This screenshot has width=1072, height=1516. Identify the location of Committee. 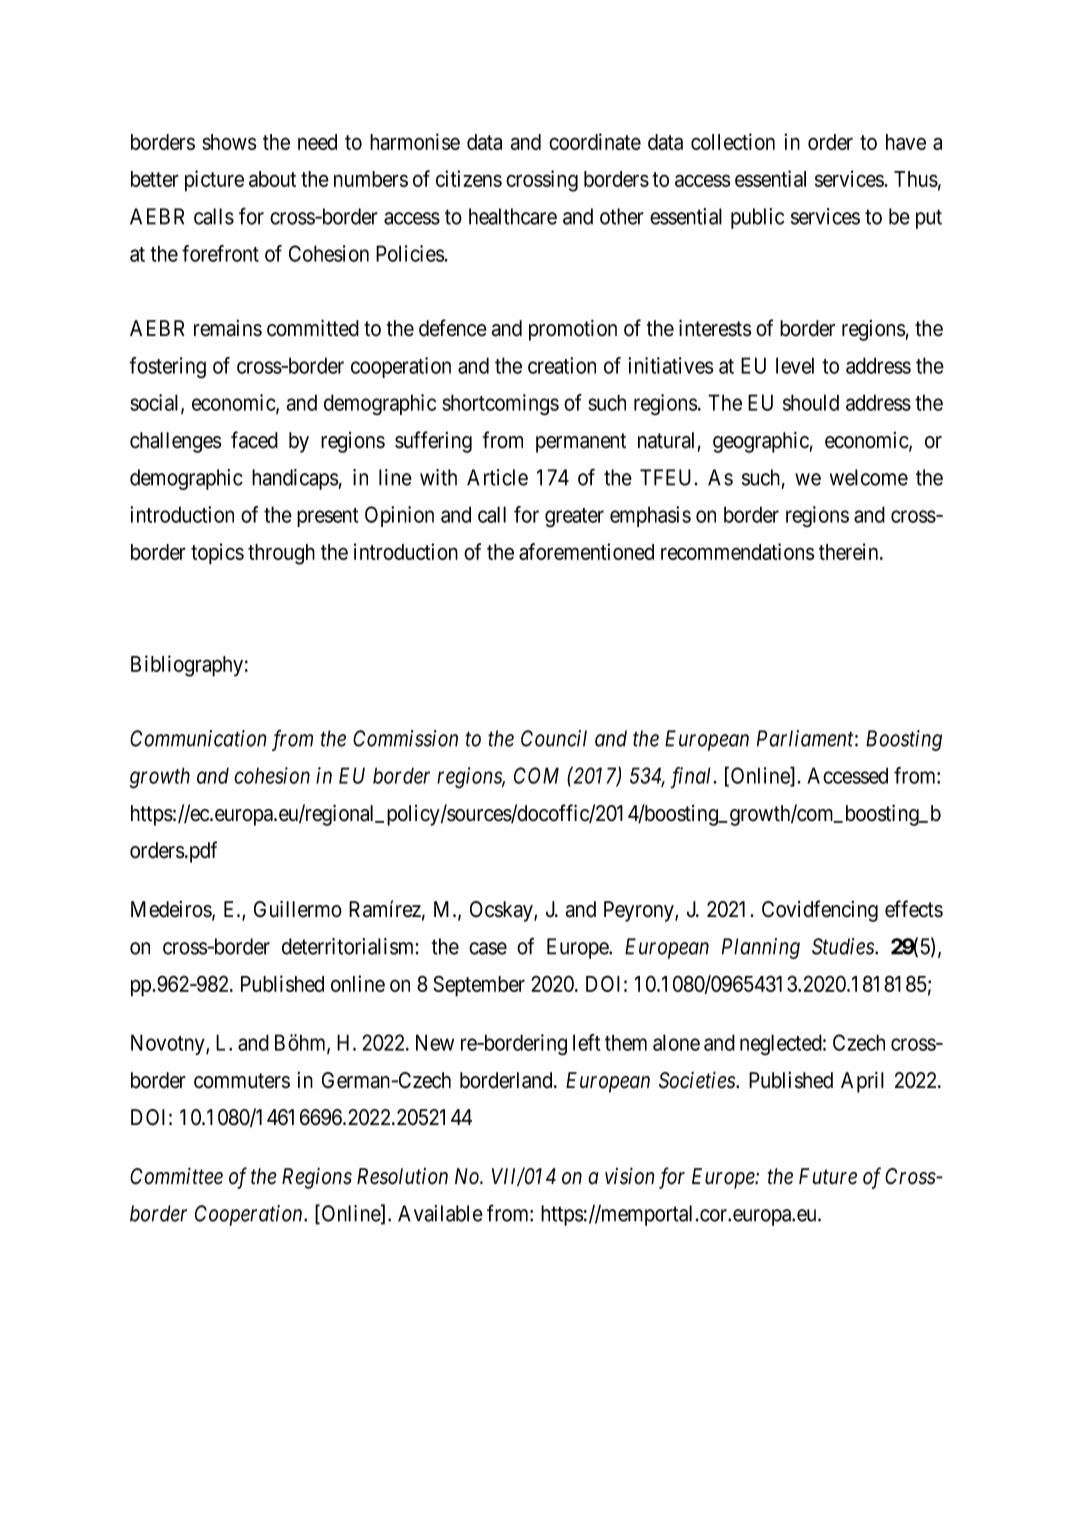
(176, 1176).
